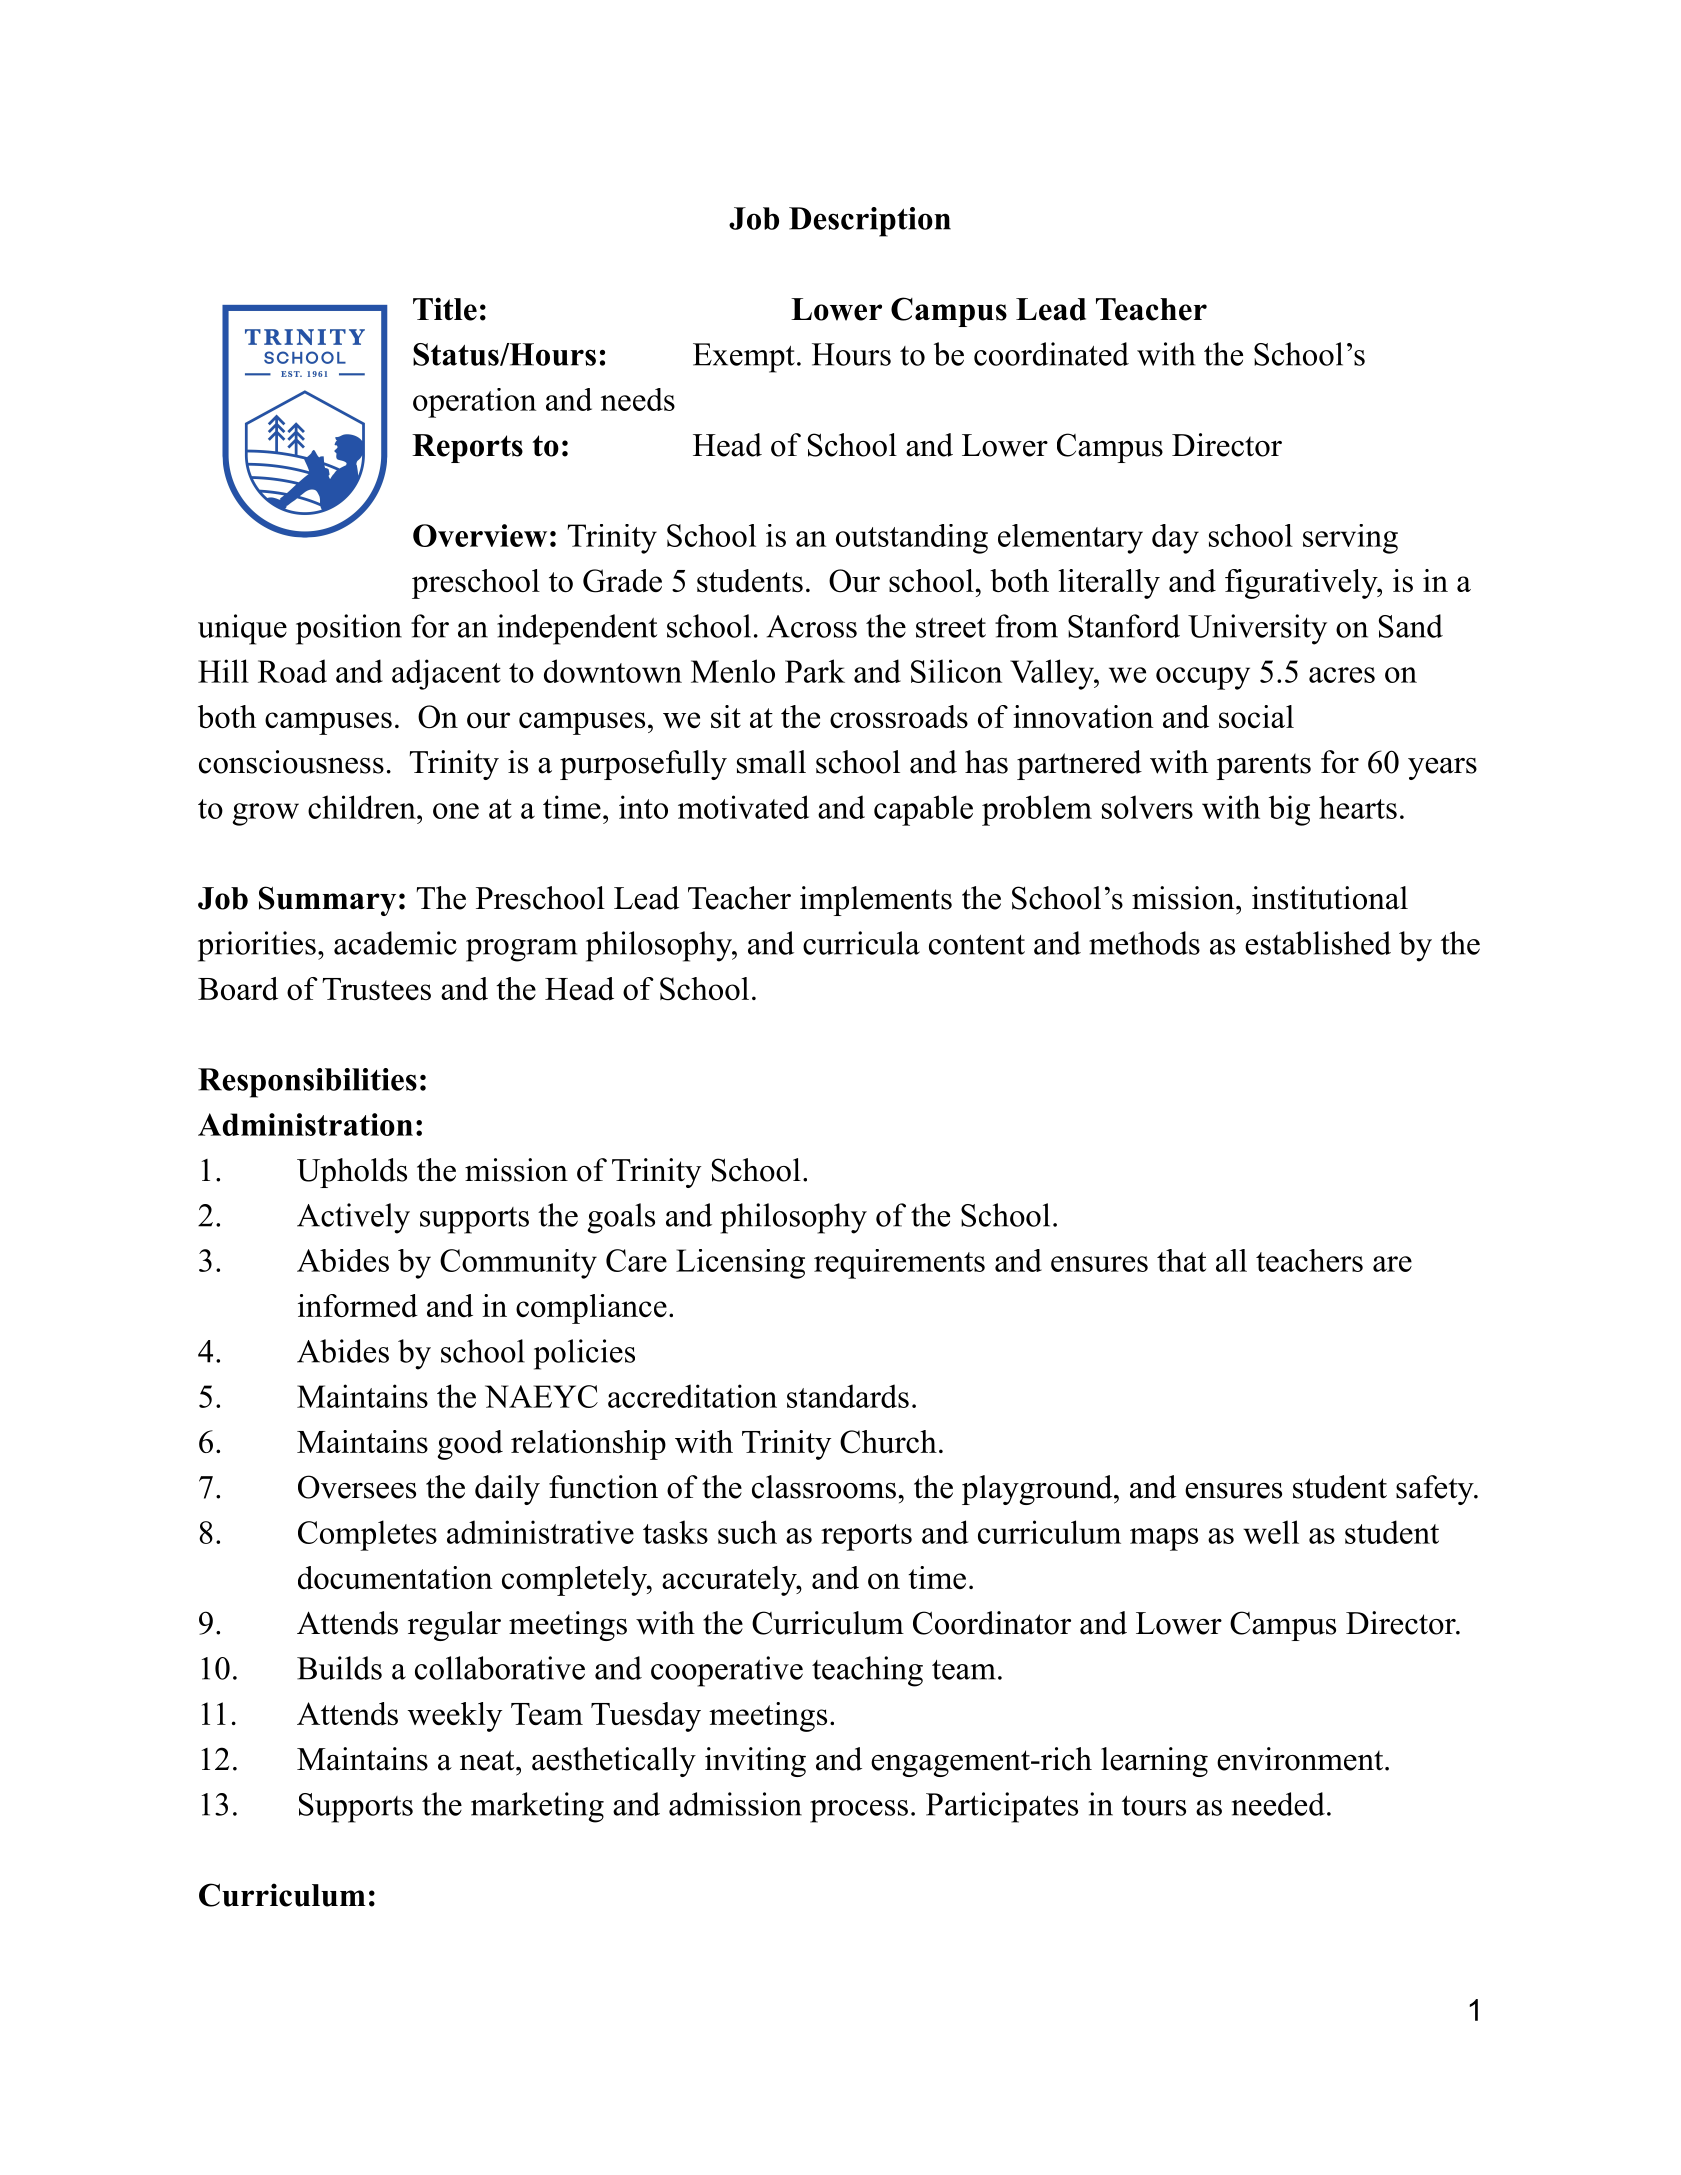  Describe the element at coordinates (376, 989) in the document. I see `Trustees` at that location.
